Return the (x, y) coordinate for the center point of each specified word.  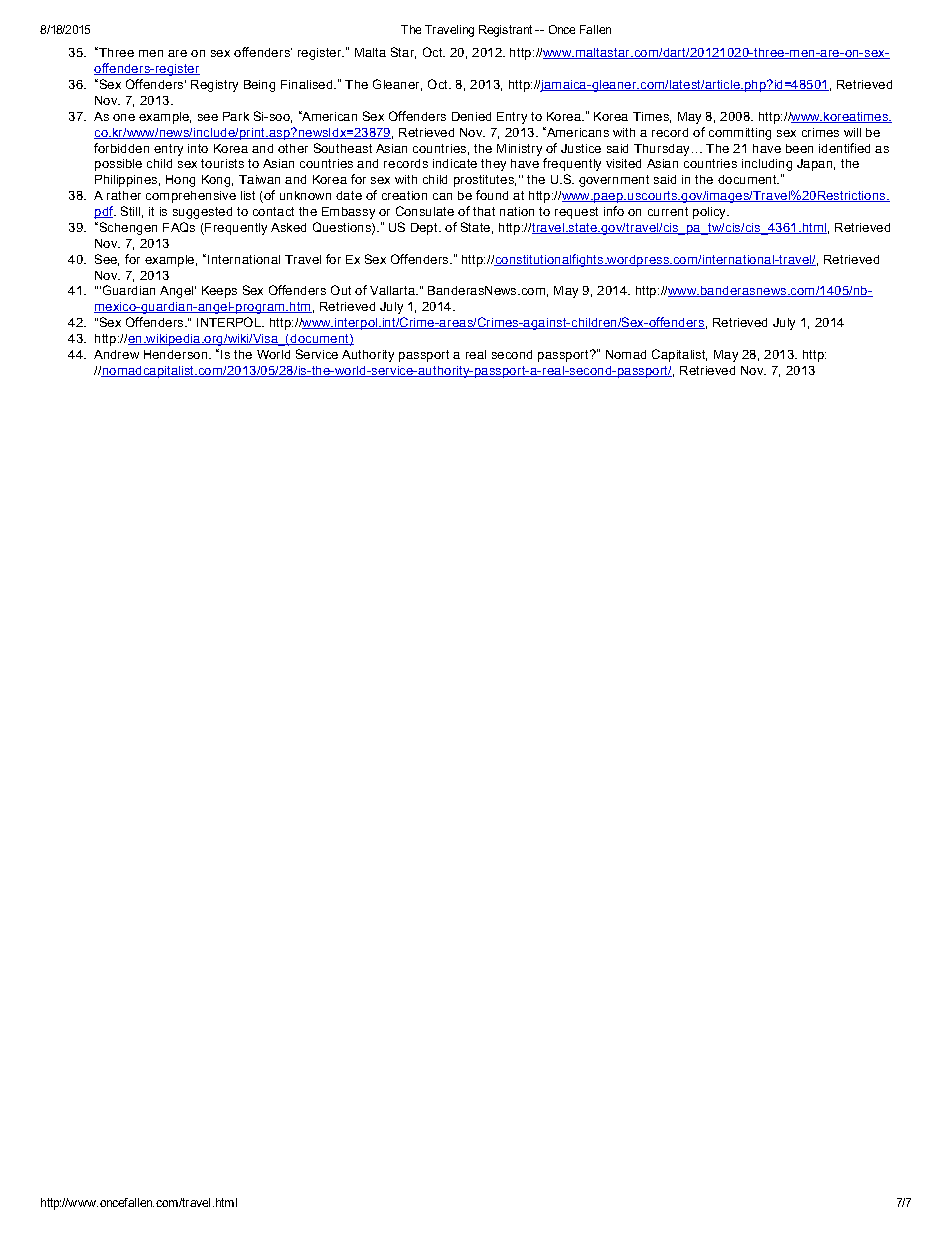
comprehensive (191, 197)
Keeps (219, 292)
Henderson (175, 354)
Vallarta (393, 290)
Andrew (116, 354)
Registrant (505, 31)
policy (710, 213)
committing (740, 134)
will (852, 132)
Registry (214, 86)
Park (236, 116)
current (668, 211)
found (492, 195)
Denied (471, 116)
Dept (425, 229)
